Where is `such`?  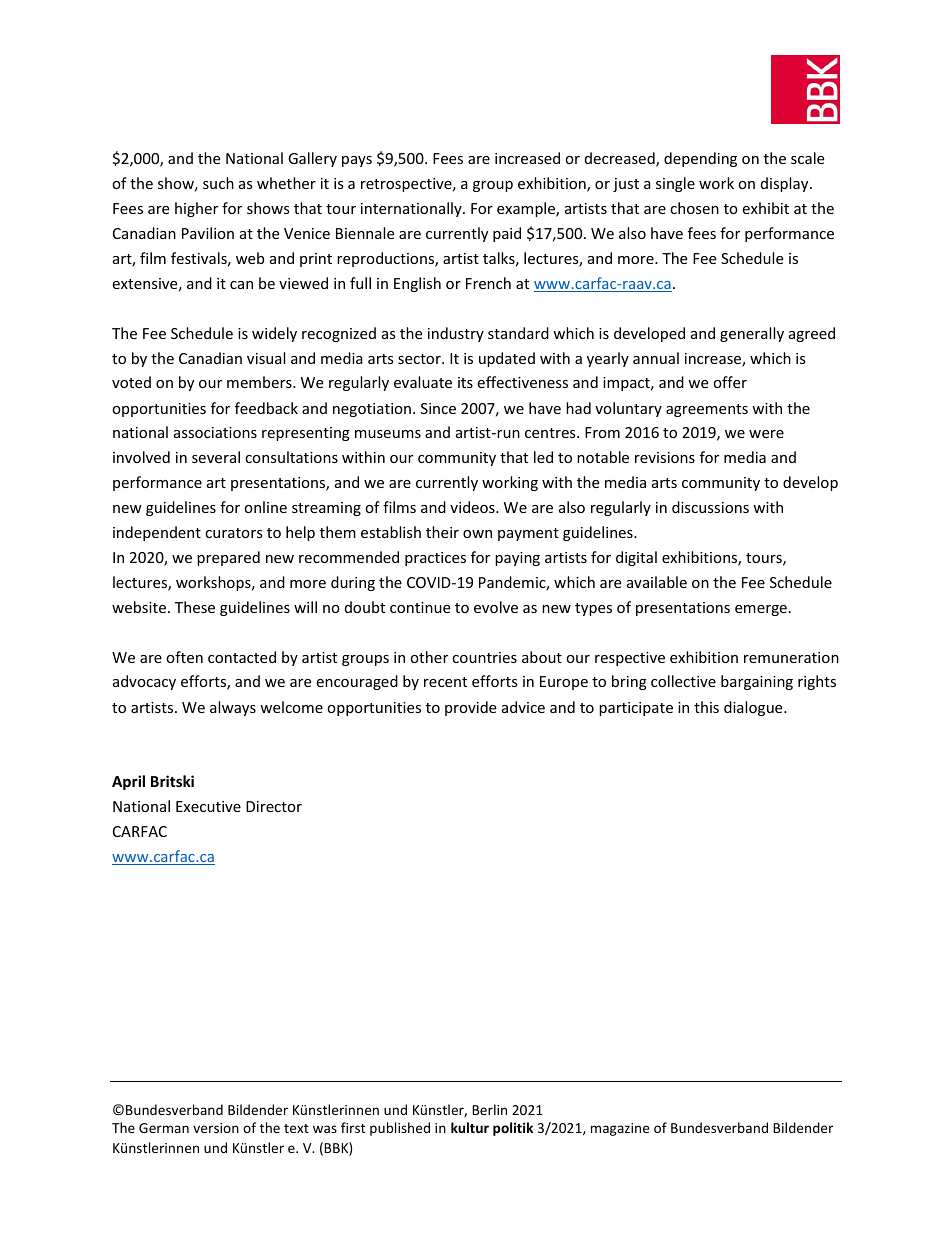 such is located at coordinates (218, 183).
